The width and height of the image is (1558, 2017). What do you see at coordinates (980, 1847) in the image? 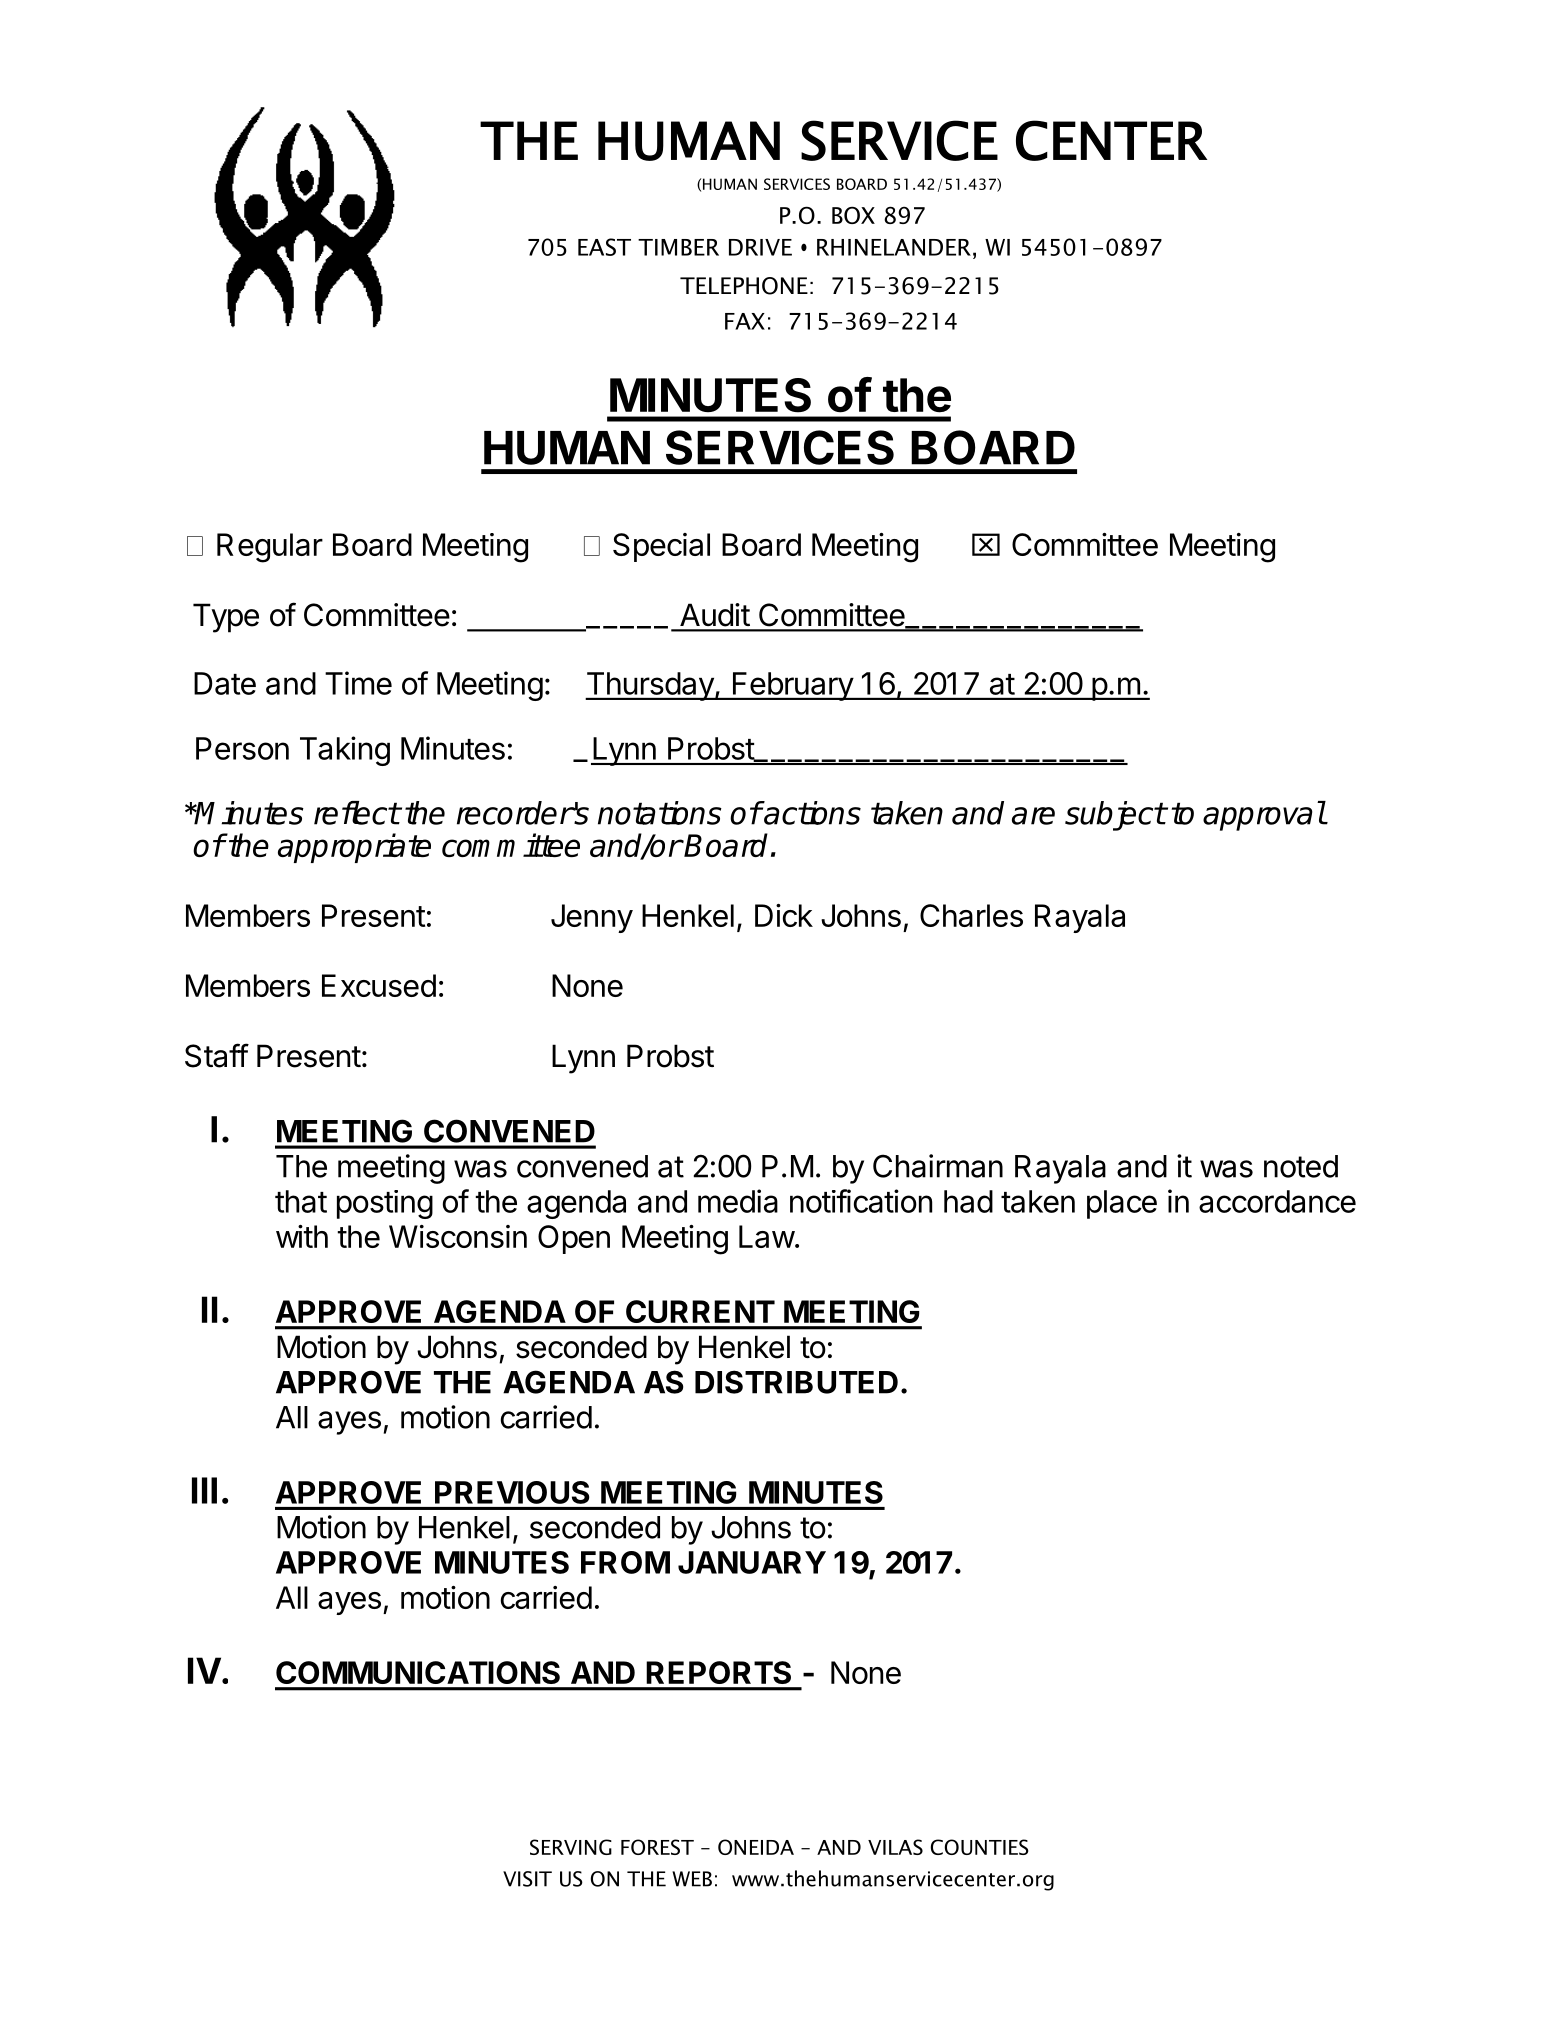
I see `COUNTIES` at bounding box center [980, 1847].
